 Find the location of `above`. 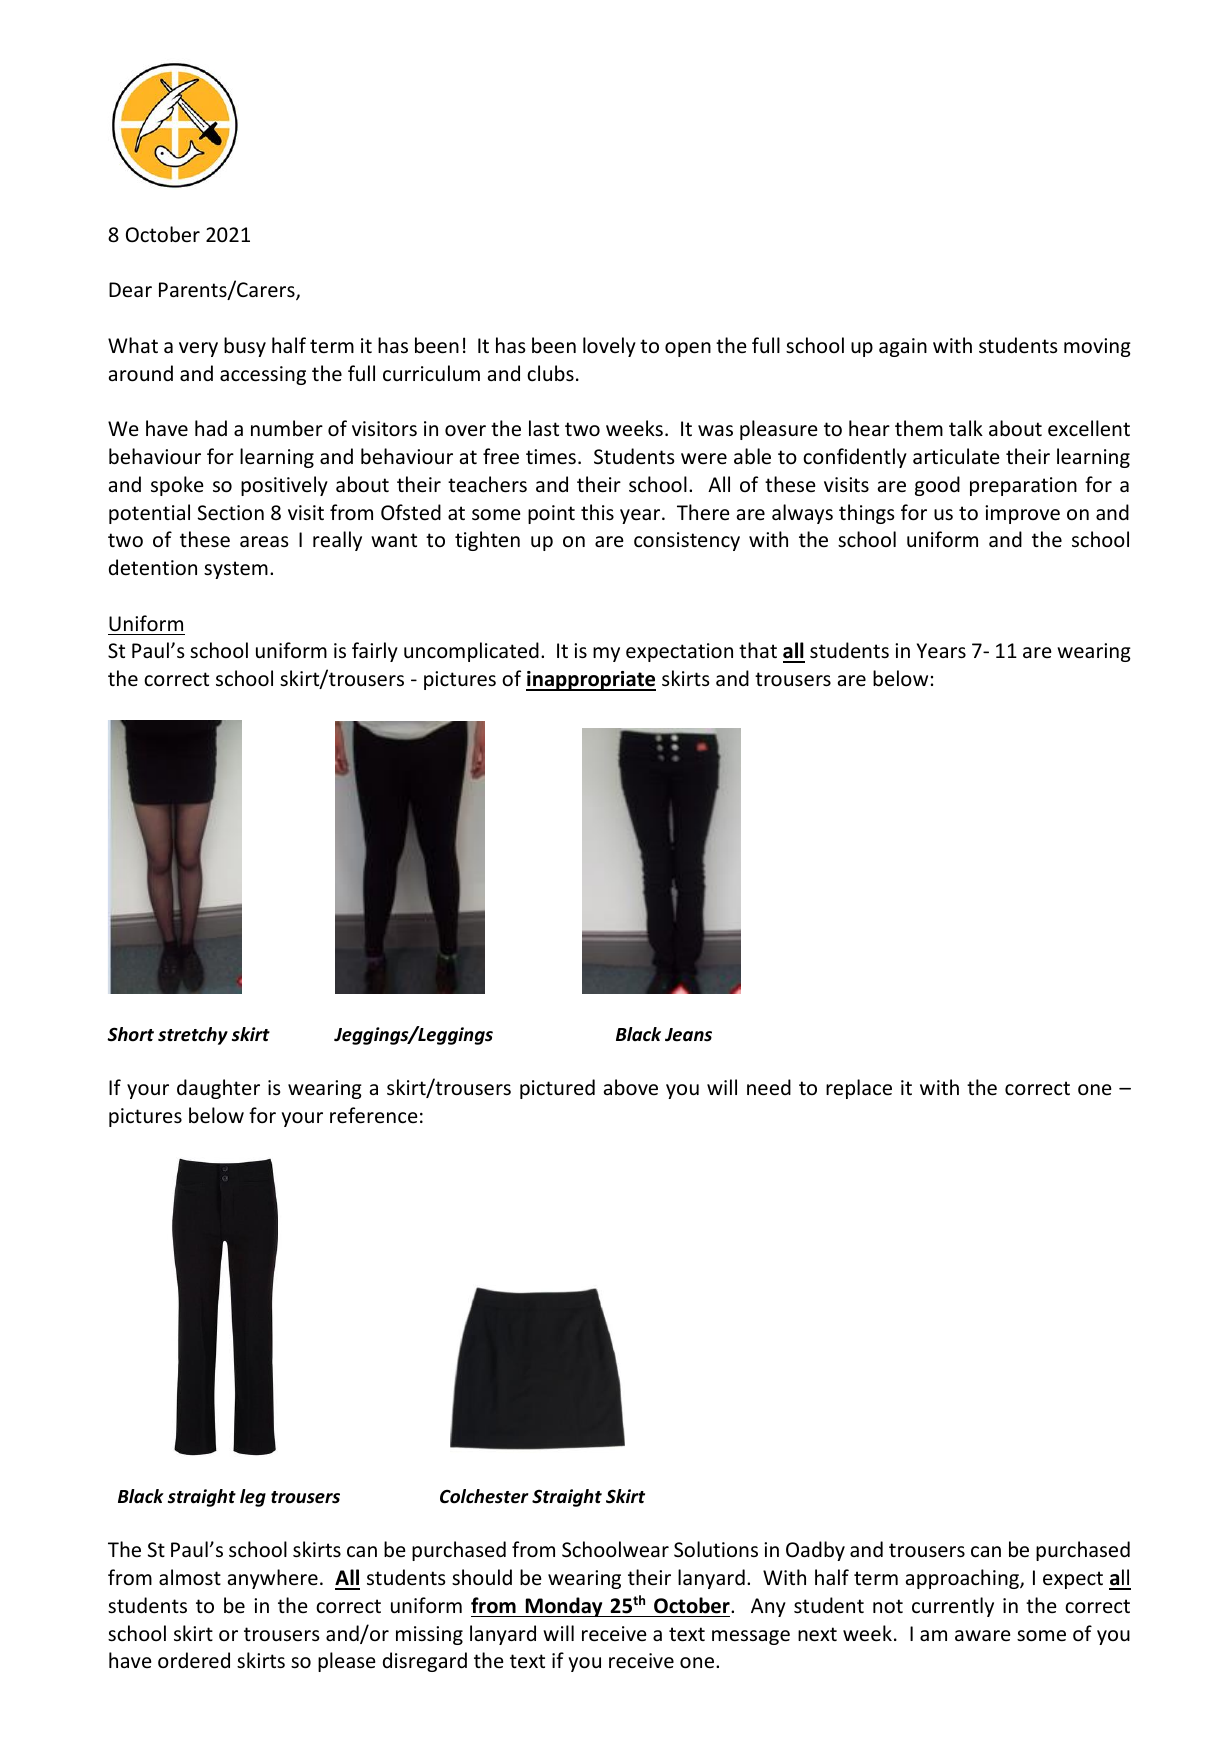

above is located at coordinates (631, 1087).
